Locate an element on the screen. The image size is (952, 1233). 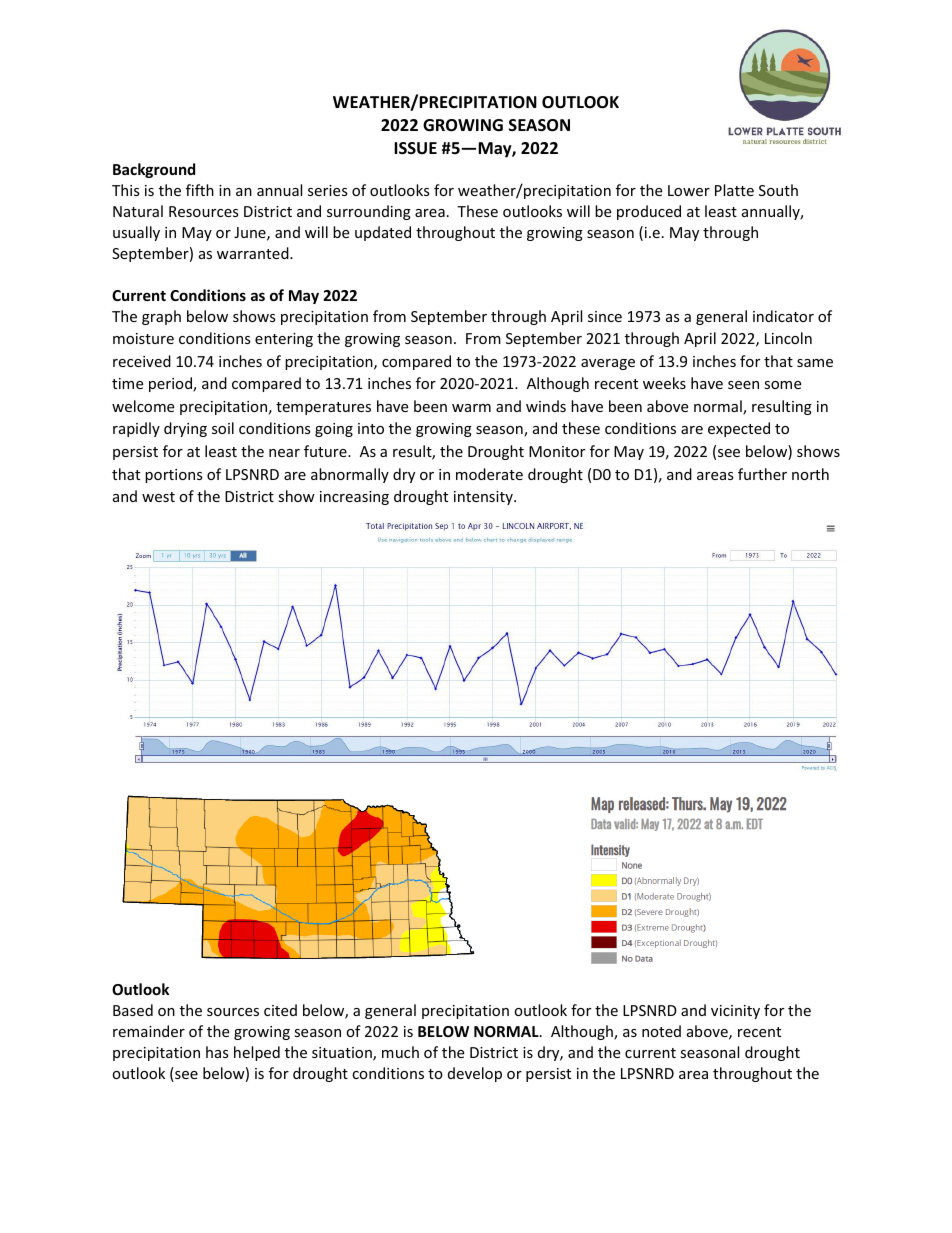
ISSUE is located at coordinates (415, 148).
